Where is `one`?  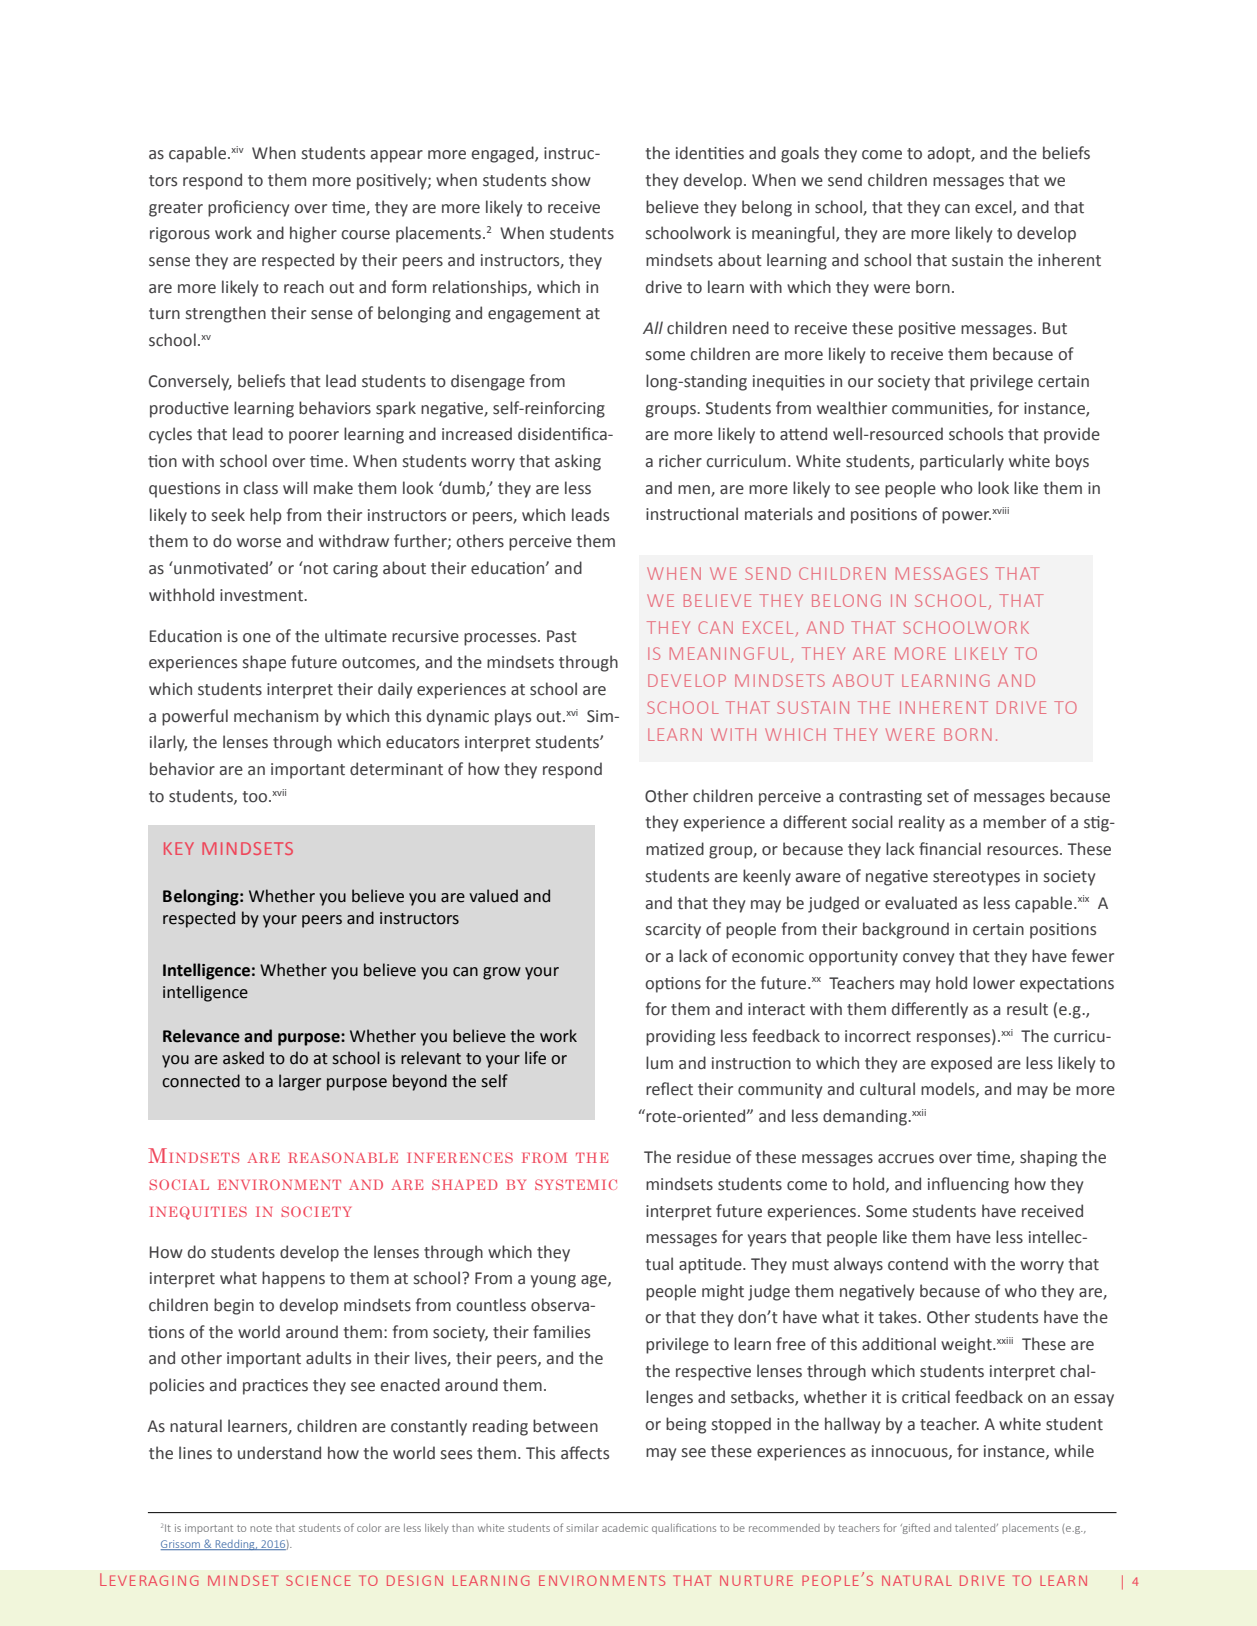 one is located at coordinates (257, 638).
